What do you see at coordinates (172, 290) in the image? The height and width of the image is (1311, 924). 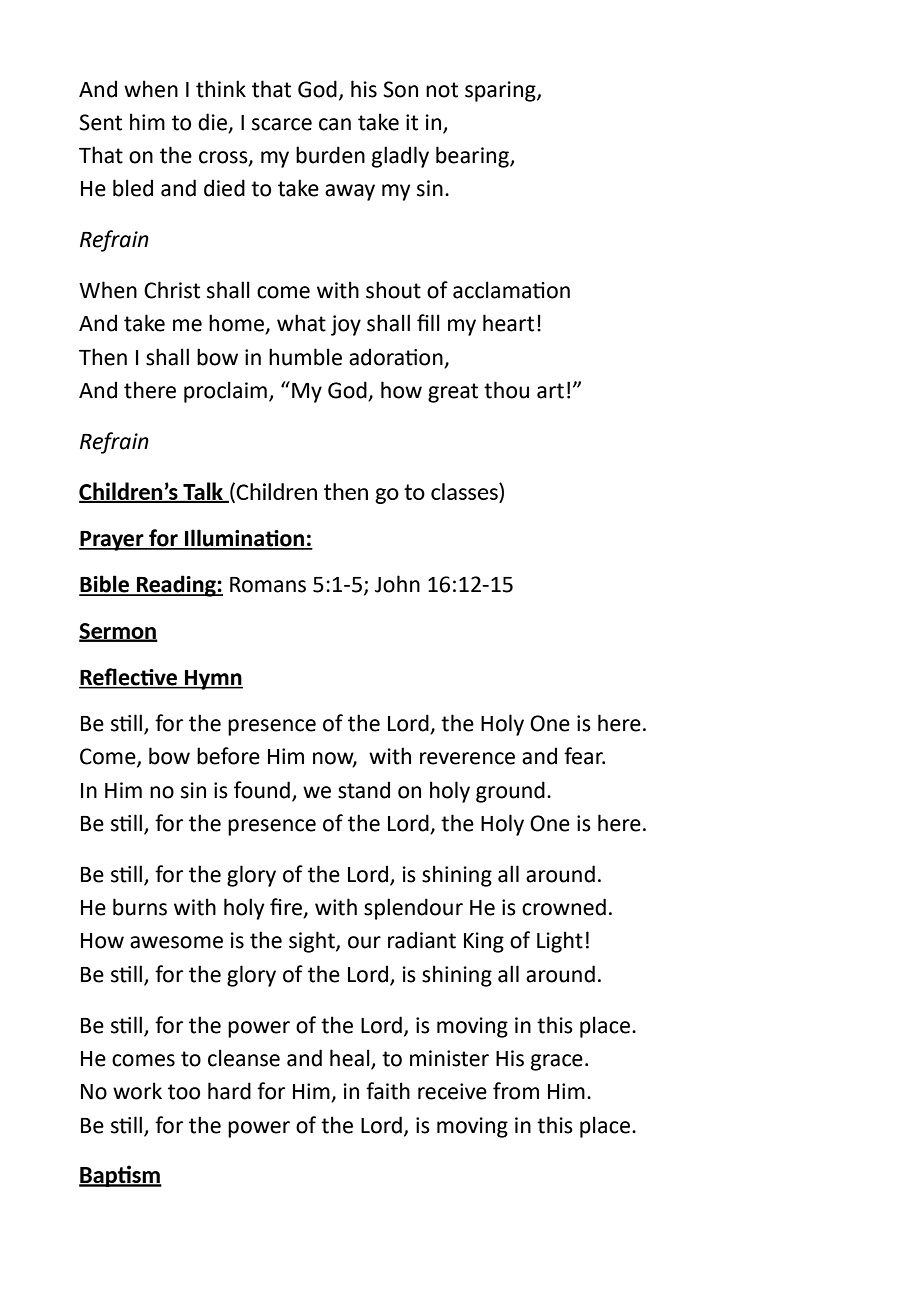 I see `Christ` at bounding box center [172, 290].
